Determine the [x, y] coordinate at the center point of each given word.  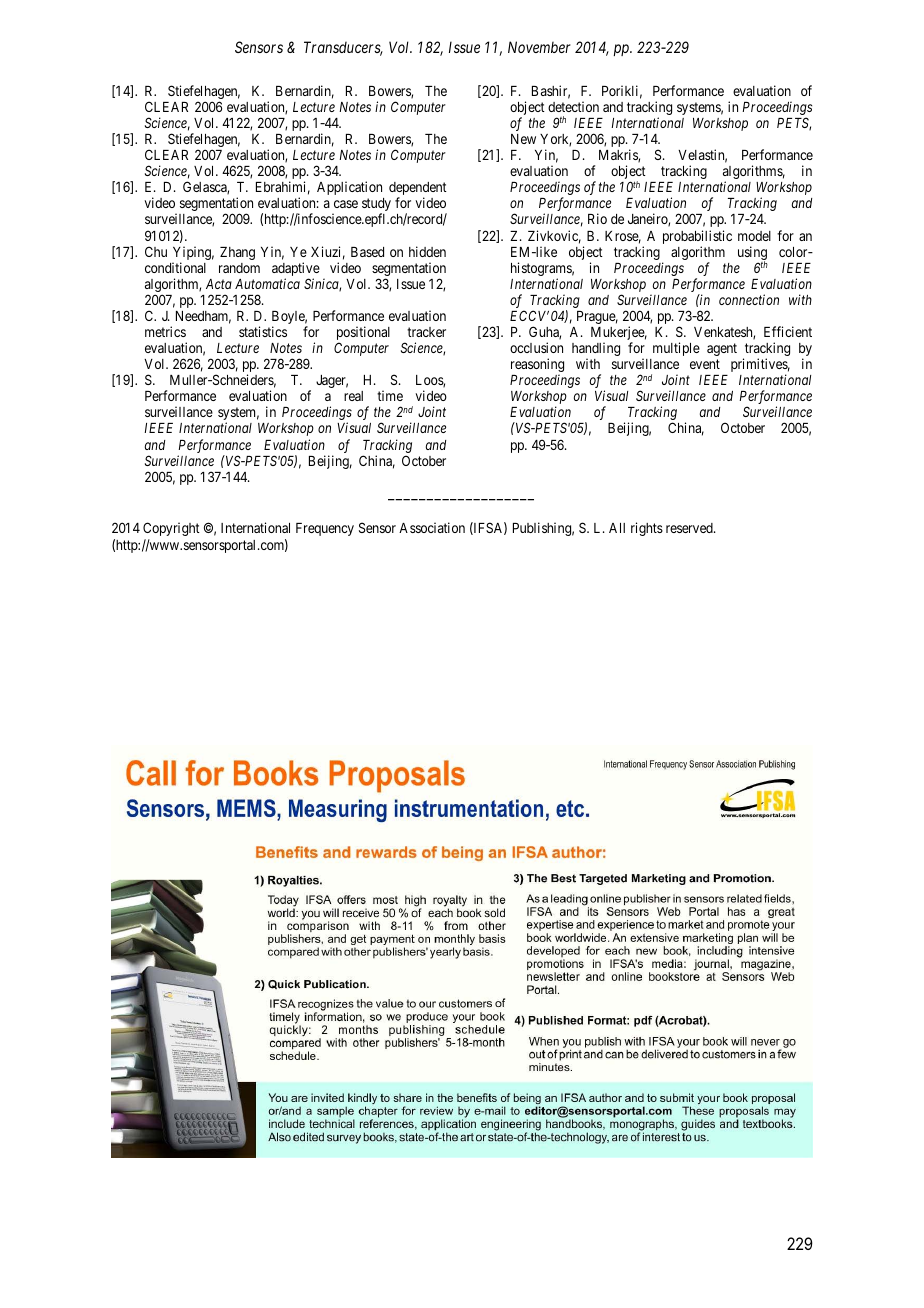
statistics [263, 331]
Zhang [237, 253]
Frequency [325, 529]
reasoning [537, 366]
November [539, 47]
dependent [418, 190]
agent [722, 349]
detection [573, 106]
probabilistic [697, 238]
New [523, 139]
